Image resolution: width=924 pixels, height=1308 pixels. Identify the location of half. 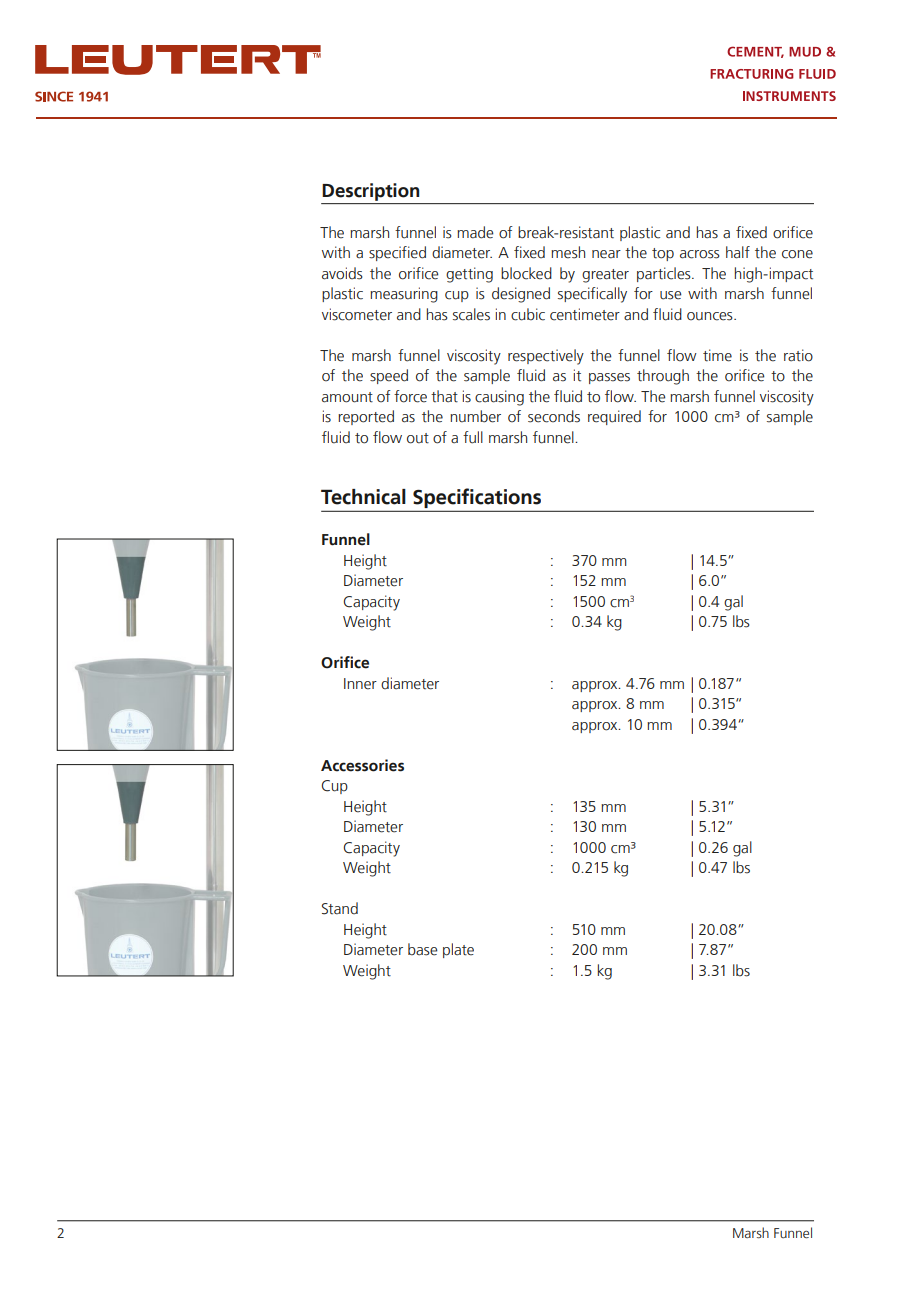
(738, 252).
